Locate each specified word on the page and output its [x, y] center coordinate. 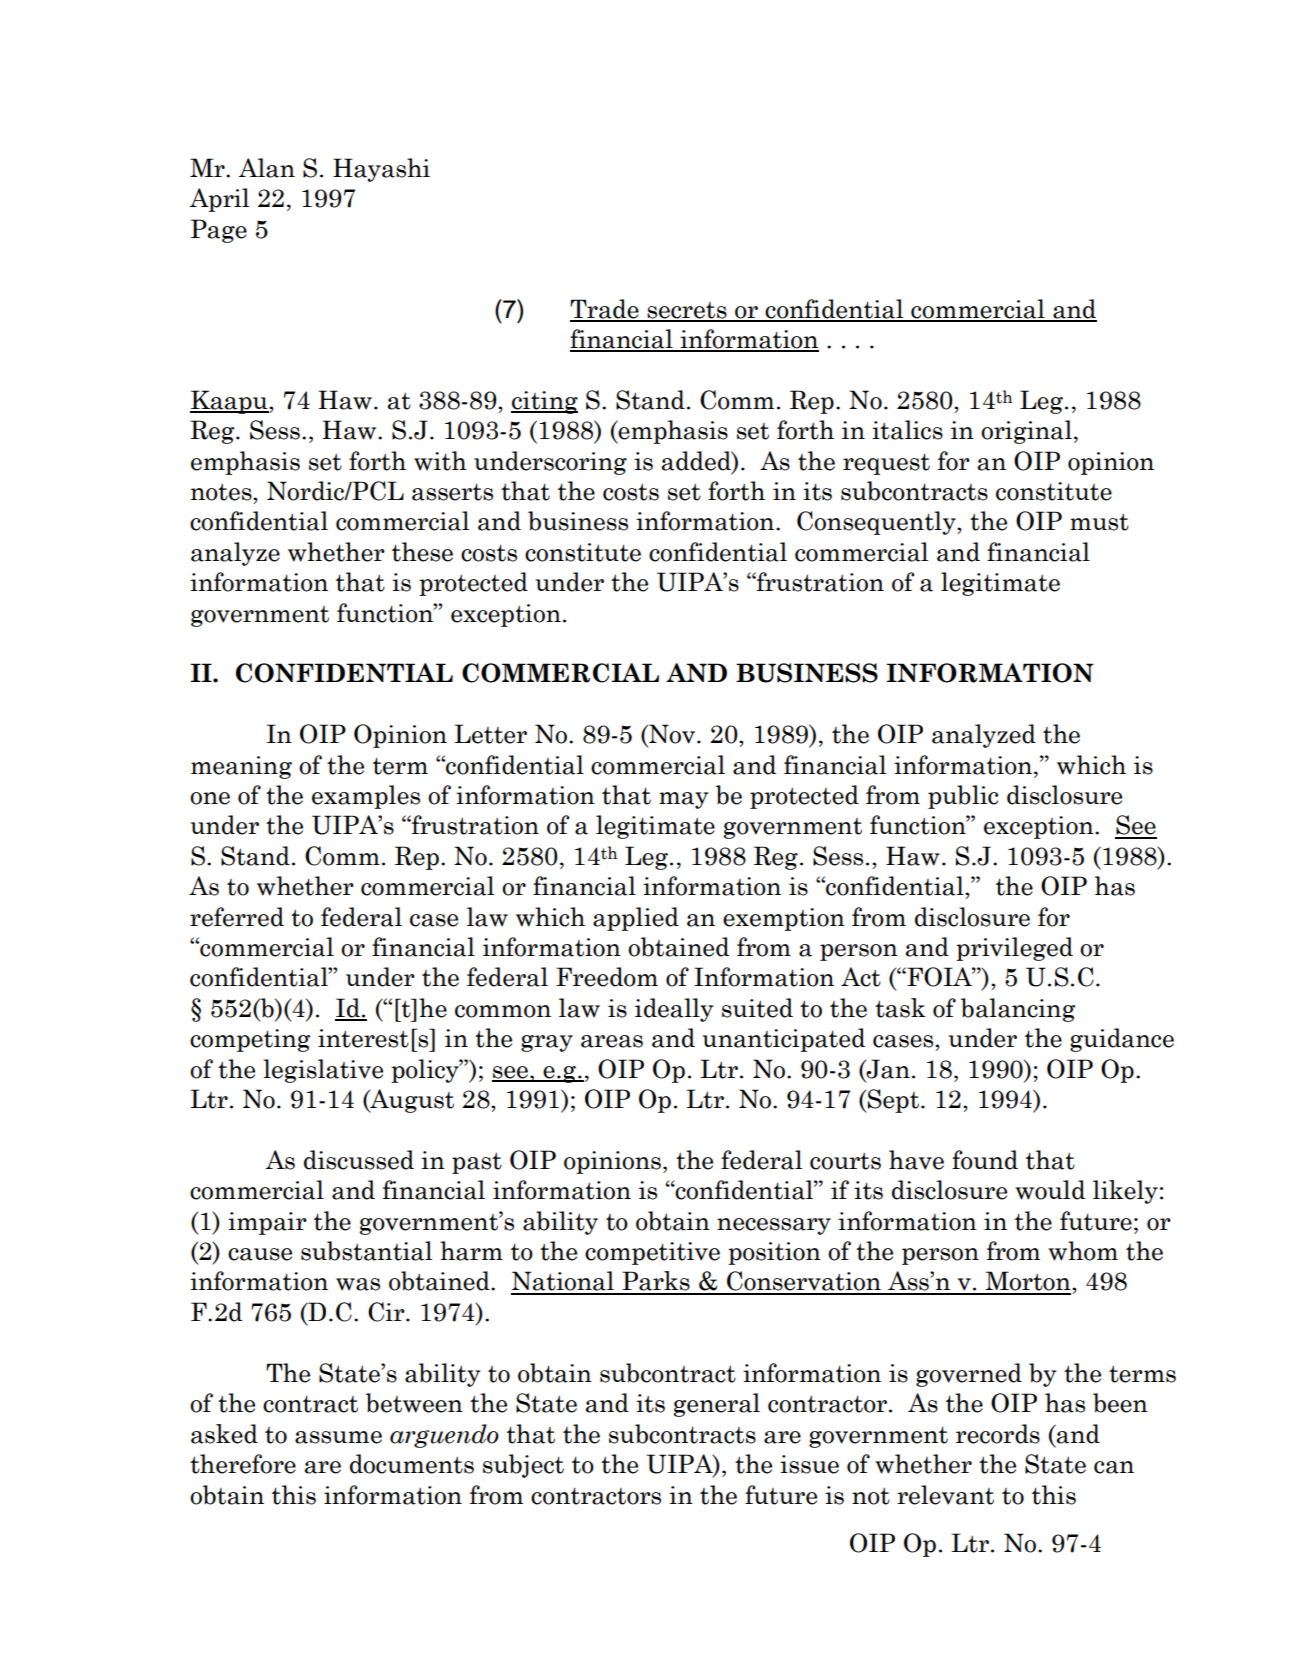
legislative [323, 1071]
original [1026, 432]
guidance [1122, 1040]
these [422, 552]
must [1099, 522]
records [998, 1434]
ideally [674, 1010]
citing [544, 402]
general [717, 1405]
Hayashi [381, 170]
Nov [672, 734]
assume [338, 1437]
